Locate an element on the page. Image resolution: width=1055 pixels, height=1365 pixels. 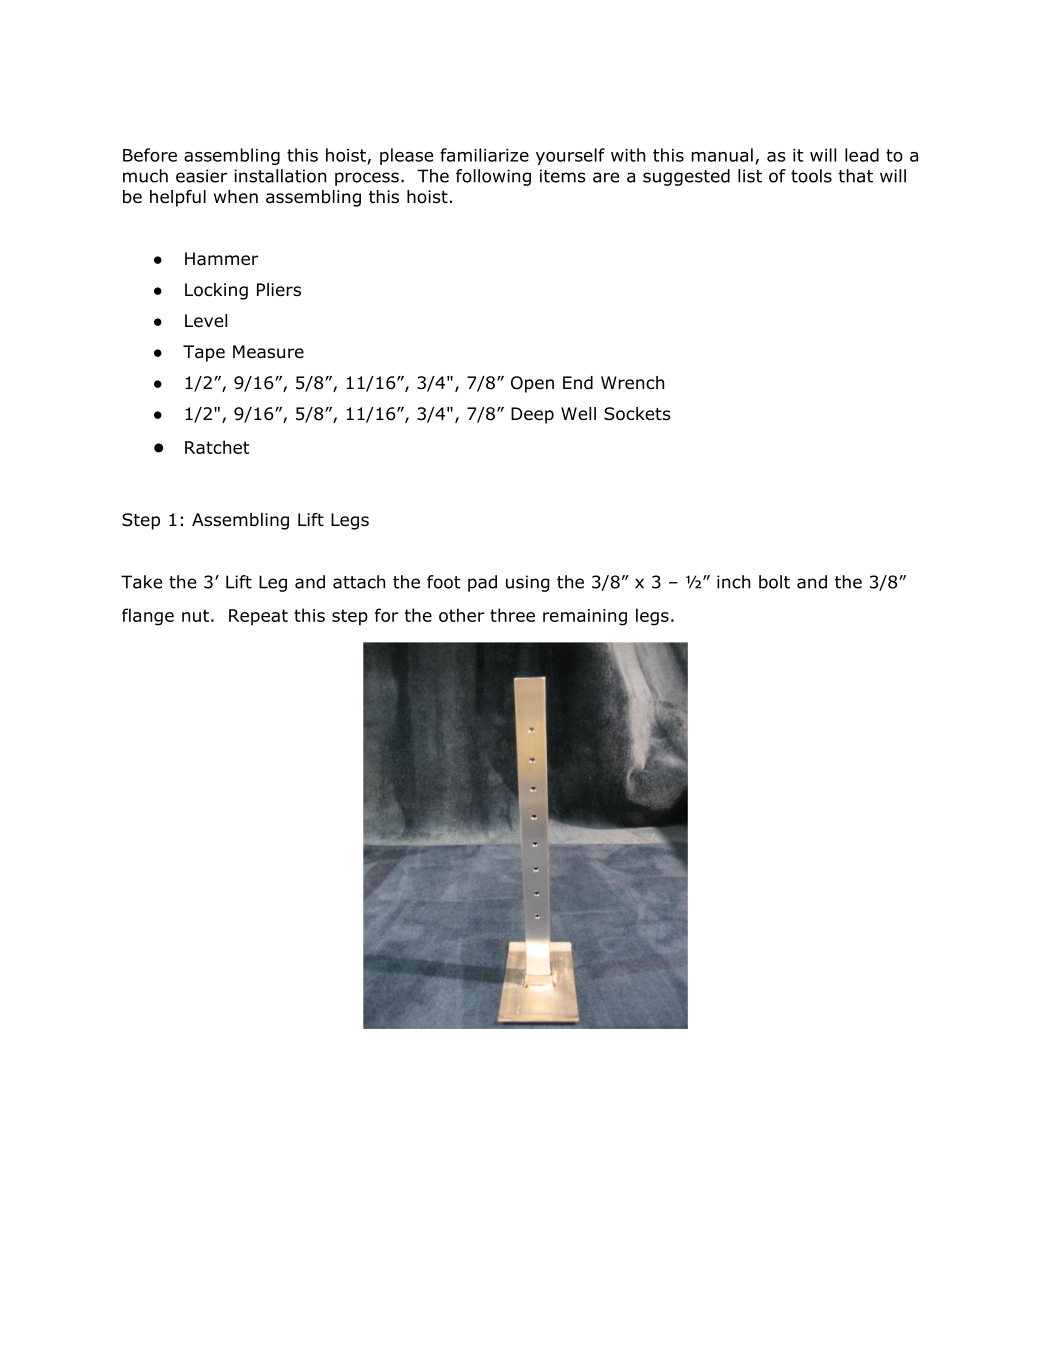
bolt is located at coordinates (774, 582).
